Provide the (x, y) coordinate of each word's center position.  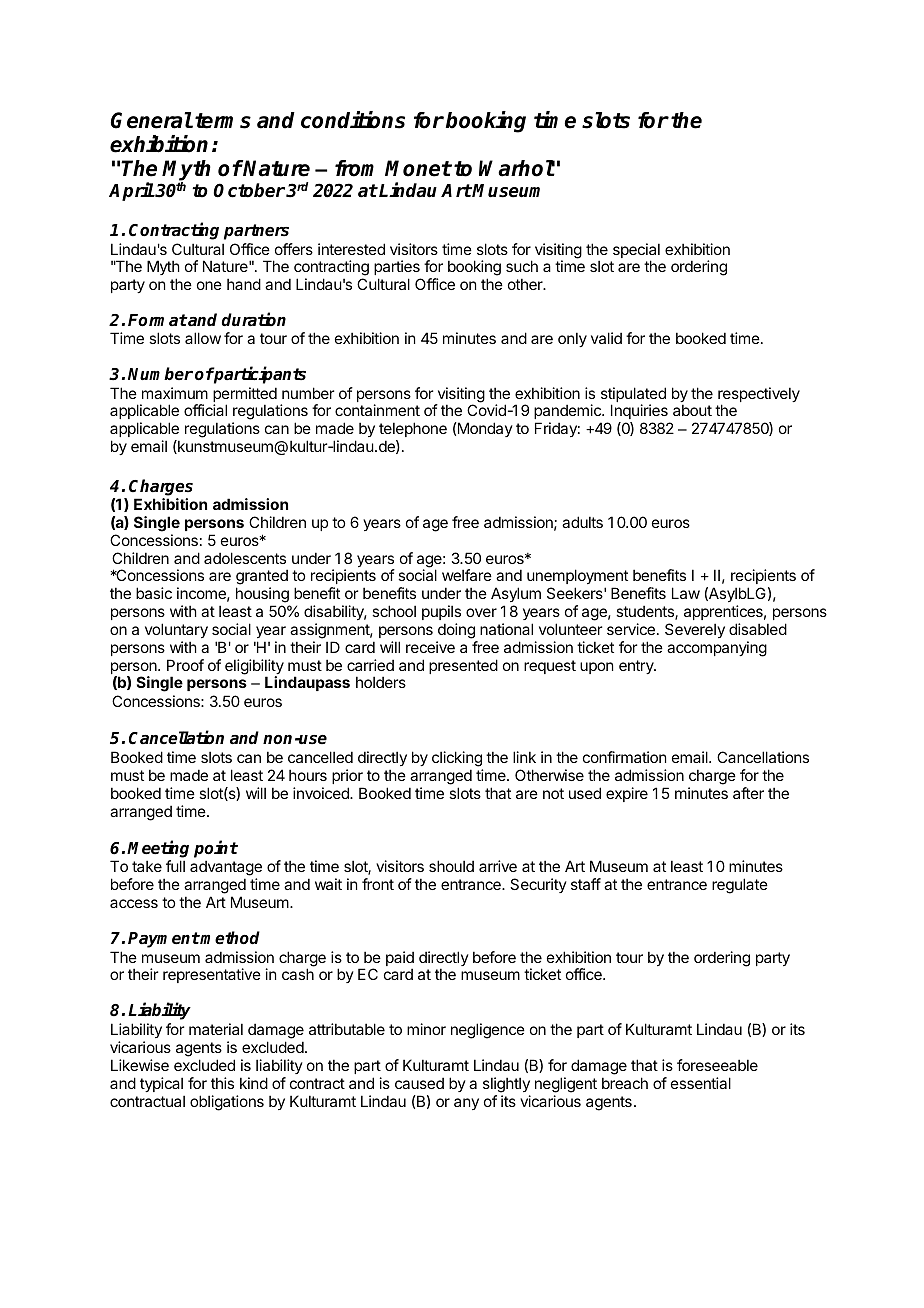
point (216, 849)
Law (686, 593)
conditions (353, 120)
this (222, 1083)
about (692, 410)
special (636, 252)
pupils (441, 612)
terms (223, 121)
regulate (740, 886)
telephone (413, 429)
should (451, 866)
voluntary (176, 630)
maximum (175, 393)
